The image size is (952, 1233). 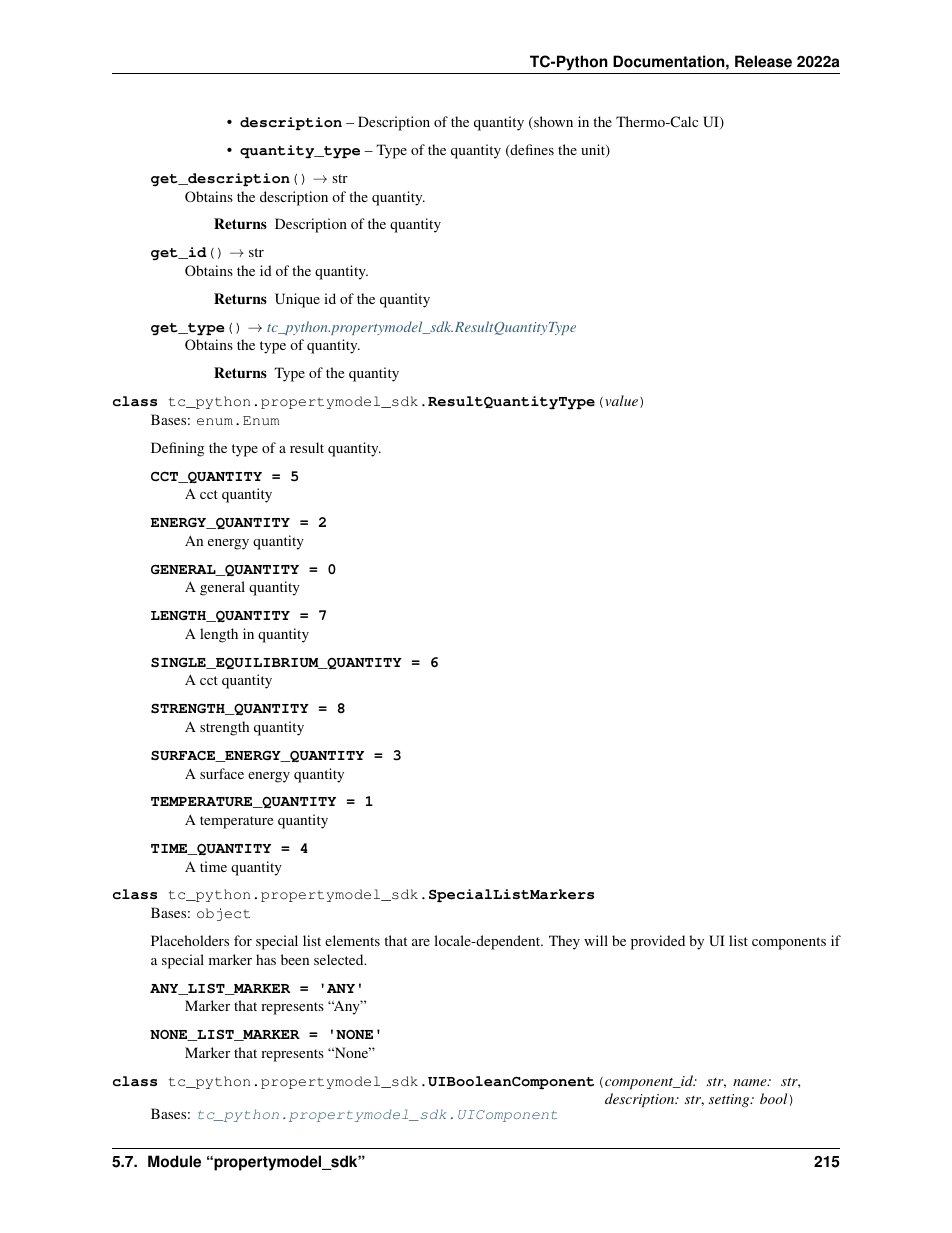 What do you see at coordinates (421, 942) in the document?
I see `are` at bounding box center [421, 942].
